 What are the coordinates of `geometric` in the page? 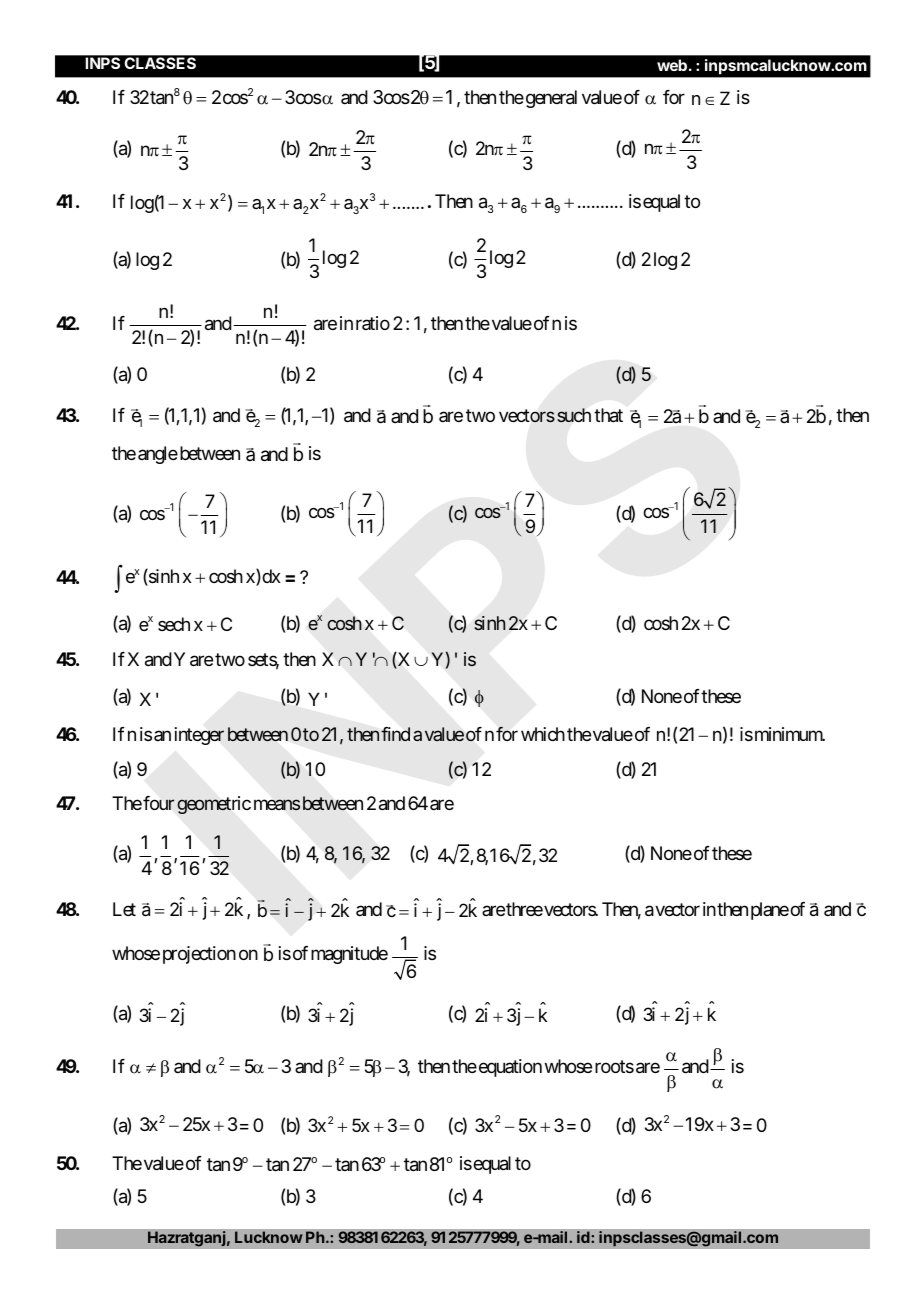 It's located at (214, 805).
